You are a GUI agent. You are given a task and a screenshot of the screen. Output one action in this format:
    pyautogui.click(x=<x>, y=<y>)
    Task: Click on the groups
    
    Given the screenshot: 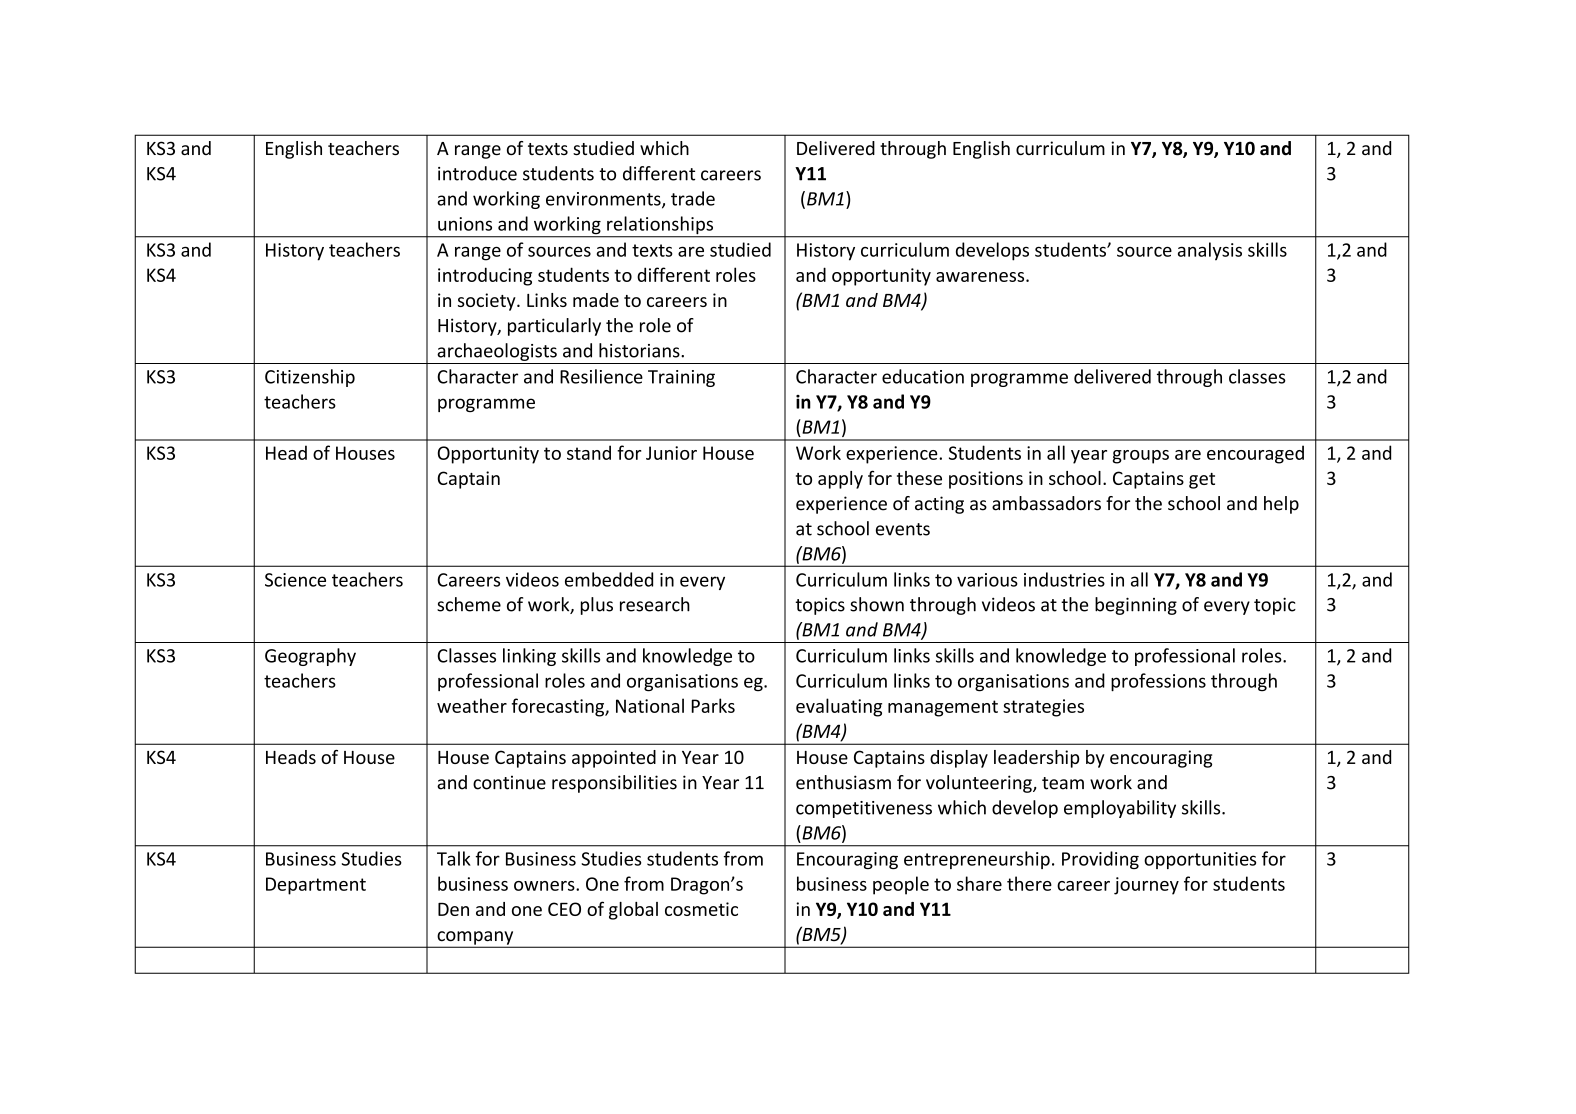 What is the action you would take?
    pyautogui.click(x=1141, y=457)
